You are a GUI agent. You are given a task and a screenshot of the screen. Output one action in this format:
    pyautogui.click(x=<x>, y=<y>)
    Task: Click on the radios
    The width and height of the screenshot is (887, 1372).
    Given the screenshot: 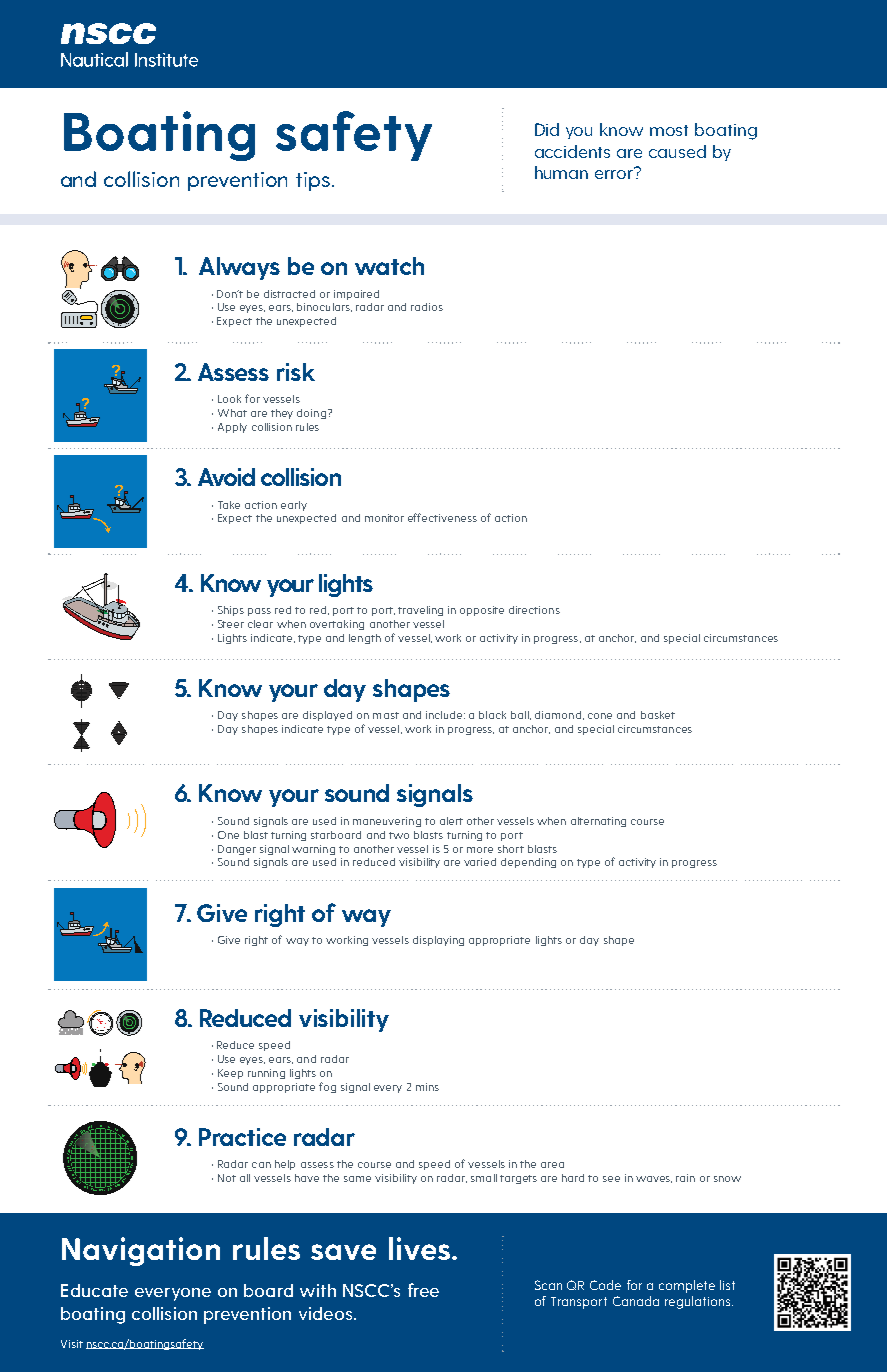 What is the action you would take?
    pyautogui.click(x=427, y=307)
